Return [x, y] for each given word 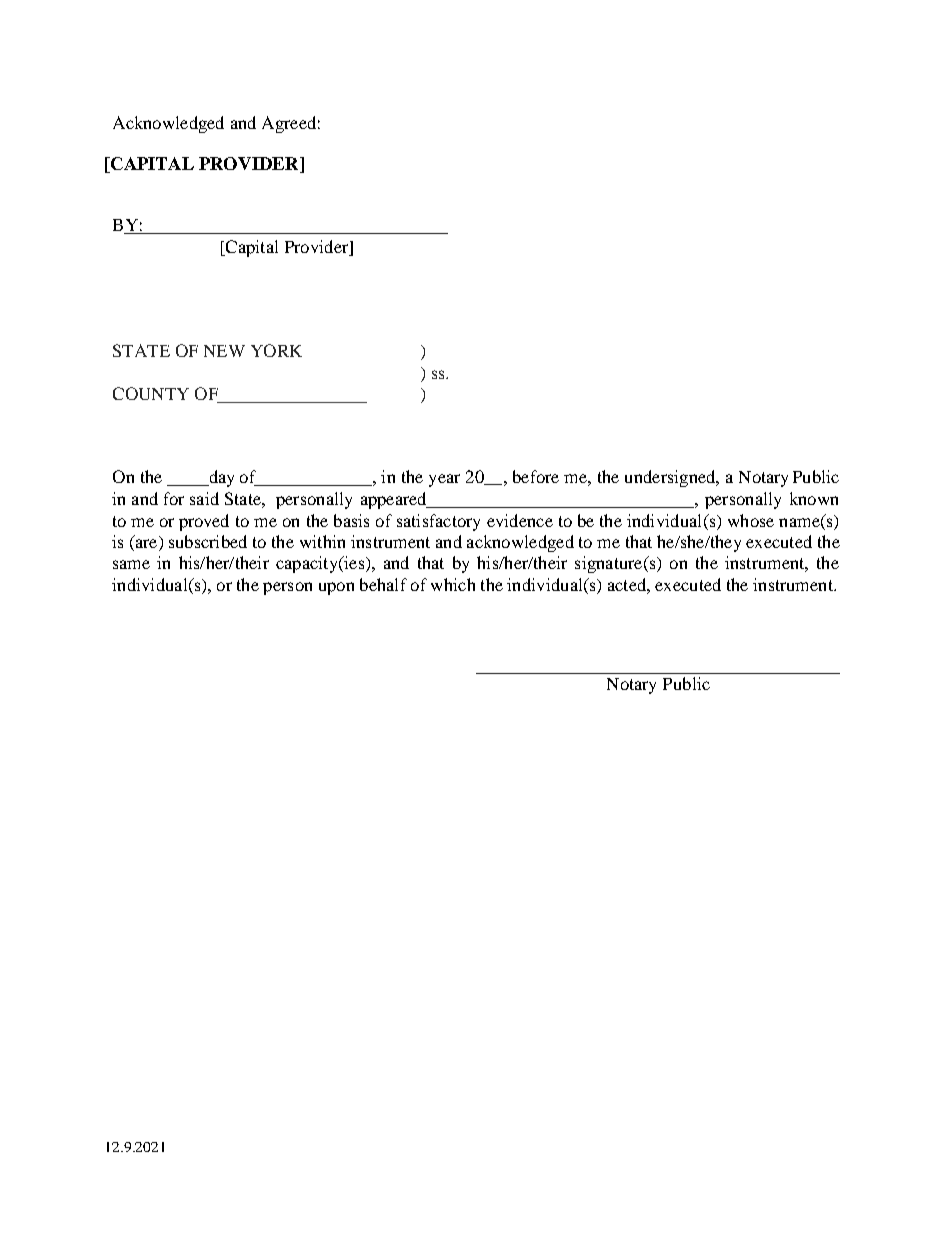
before [536, 476]
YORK [276, 350]
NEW [224, 351]
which [453, 584]
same [131, 564]
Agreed [289, 124]
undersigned [671, 478]
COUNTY [151, 393]
